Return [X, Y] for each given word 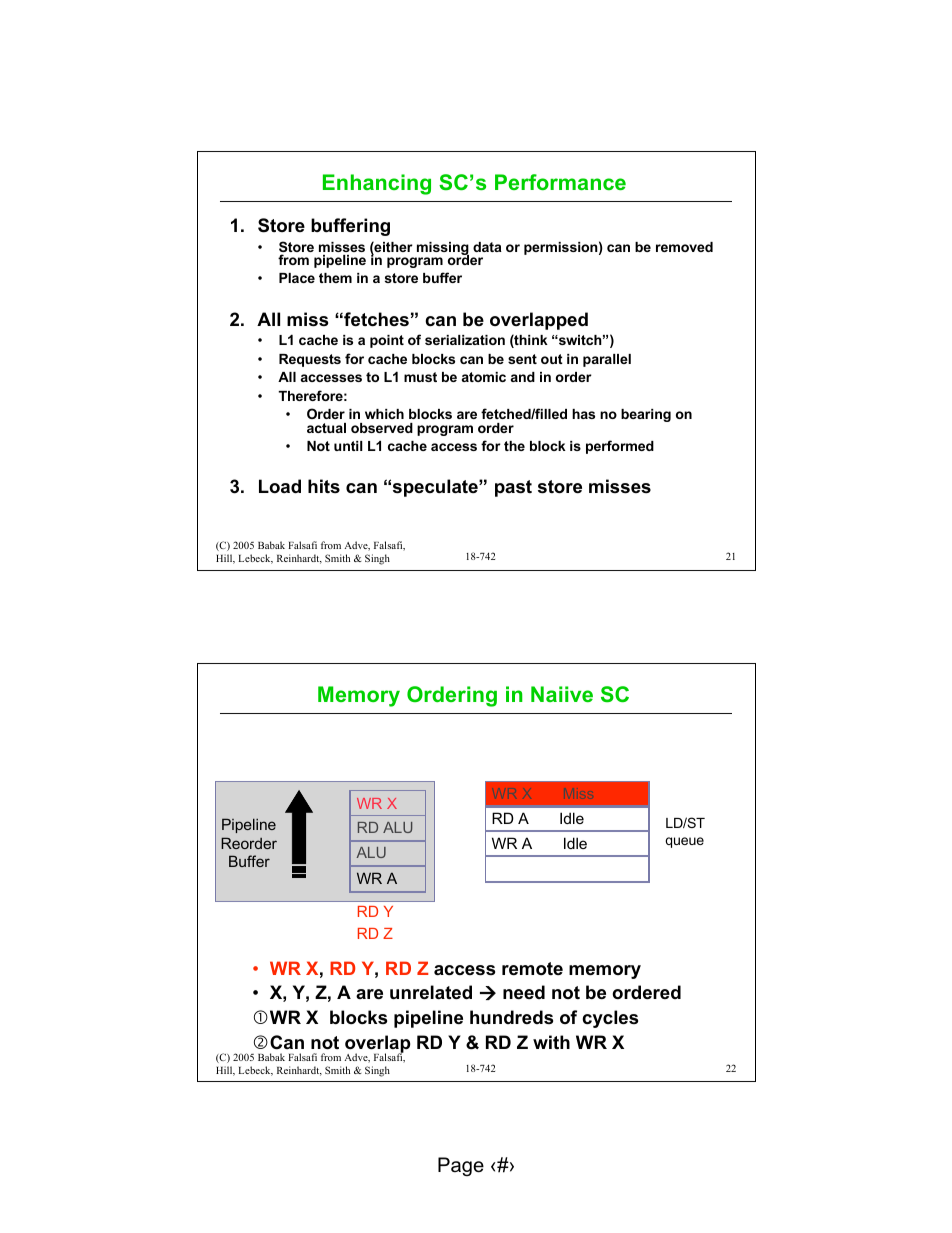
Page [461, 1166]
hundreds [511, 1017]
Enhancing [377, 184]
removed [684, 247]
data [487, 247]
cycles [610, 1019]
